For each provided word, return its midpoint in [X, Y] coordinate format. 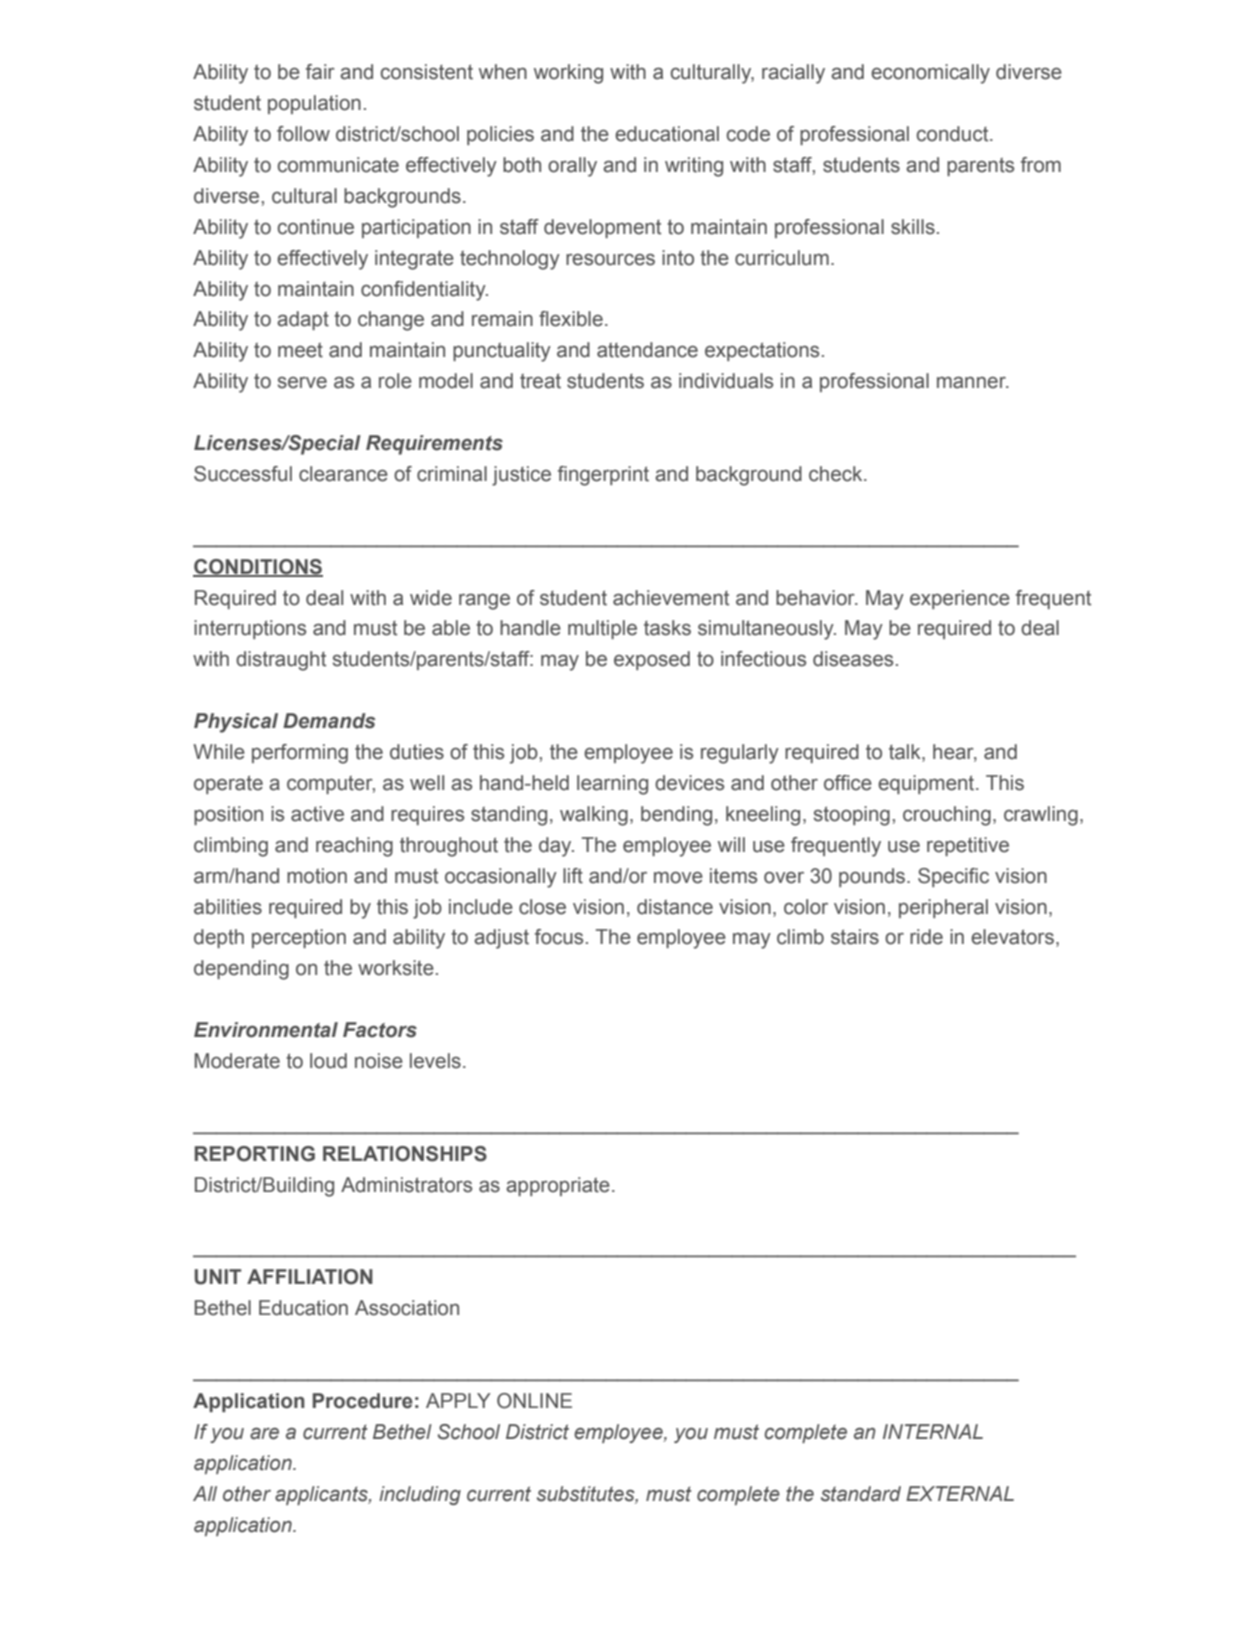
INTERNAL [933, 1431]
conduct [954, 134]
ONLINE [534, 1401]
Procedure [363, 1401]
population [314, 104]
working [568, 74]
